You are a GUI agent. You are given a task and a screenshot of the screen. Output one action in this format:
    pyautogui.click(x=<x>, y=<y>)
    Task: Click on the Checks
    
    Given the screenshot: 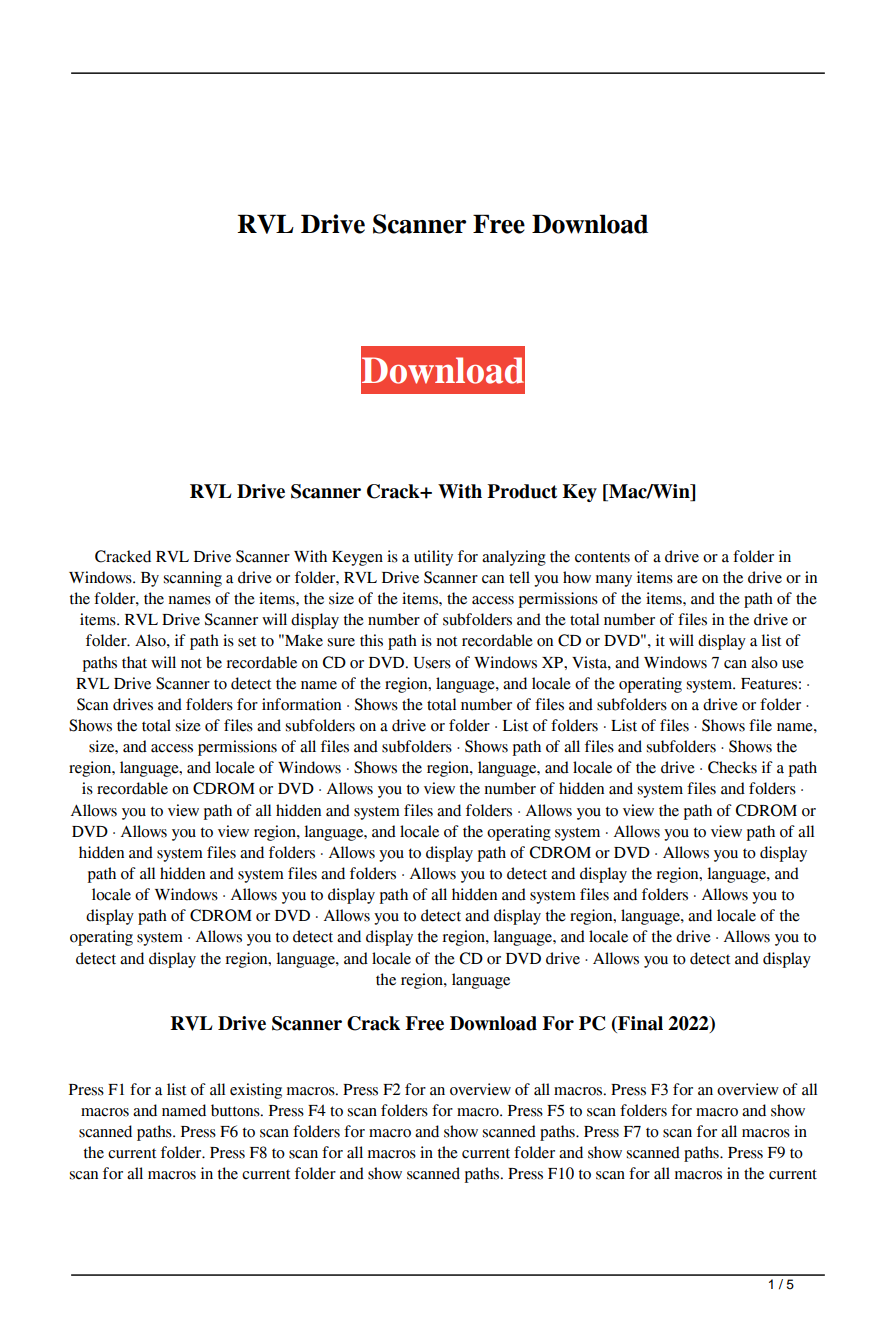 What is the action you would take?
    pyautogui.click(x=732, y=767)
